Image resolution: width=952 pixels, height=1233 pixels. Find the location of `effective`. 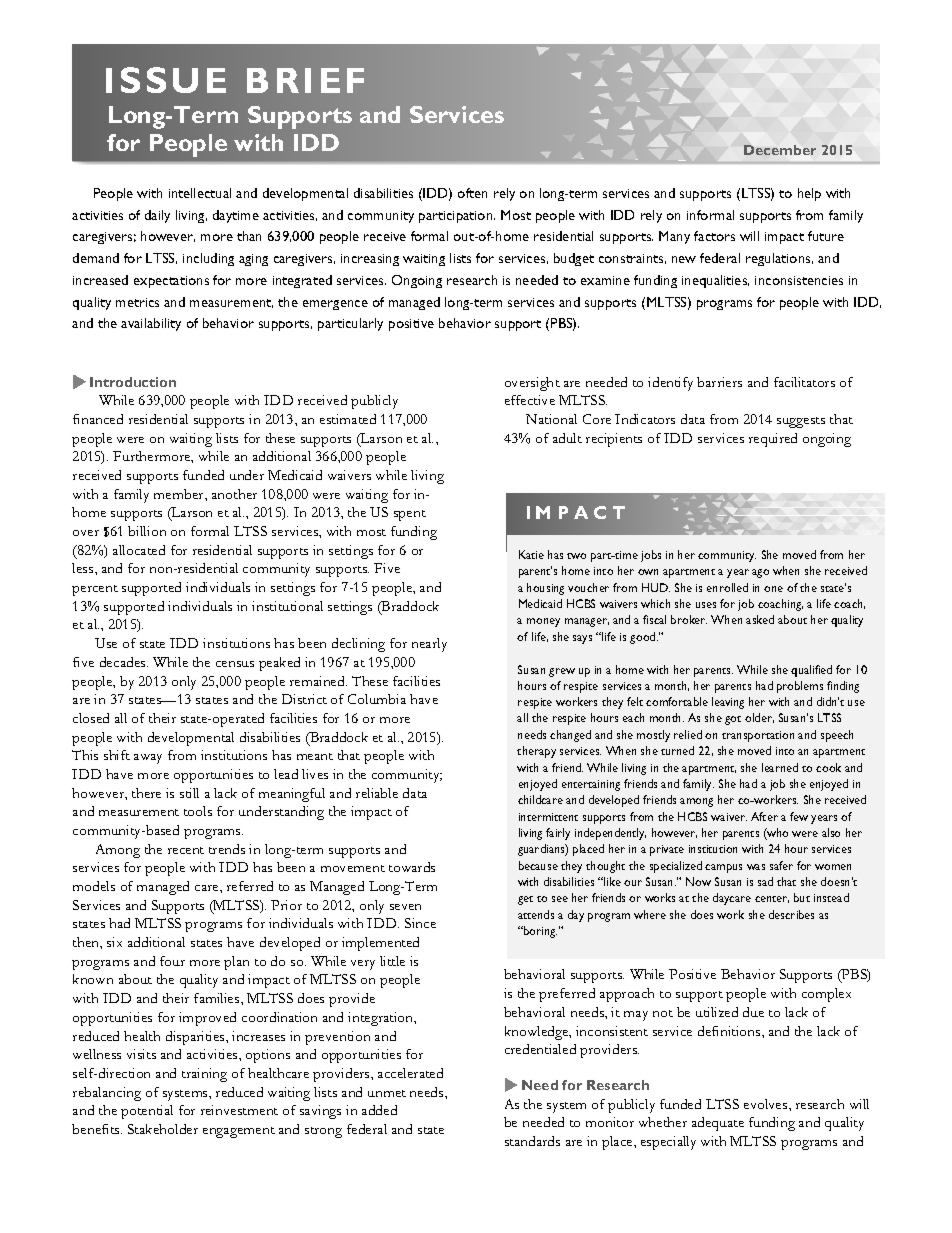

effective is located at coordinates (530, 400).
